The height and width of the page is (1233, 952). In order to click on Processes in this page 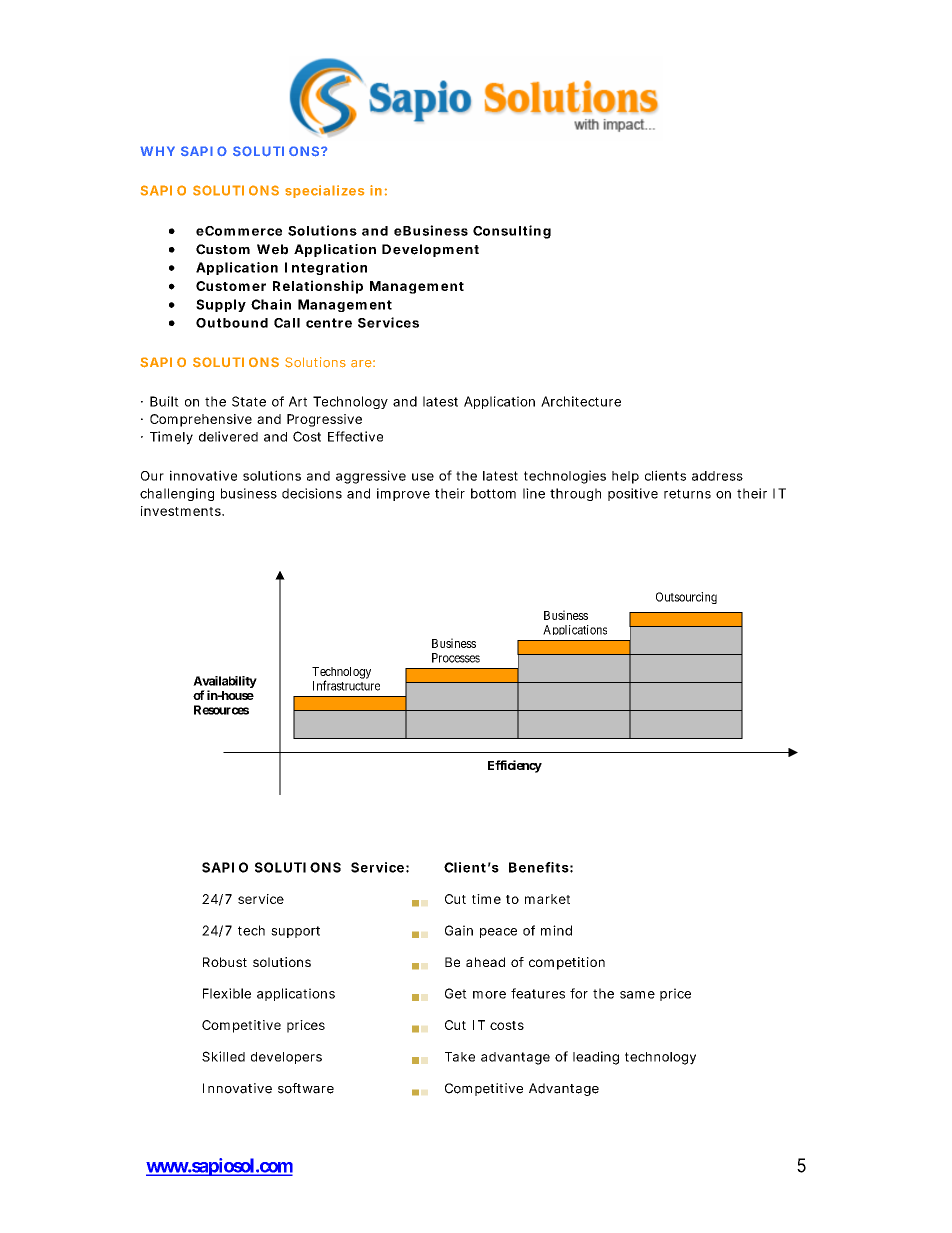, I will do `click(456, 658)`.
